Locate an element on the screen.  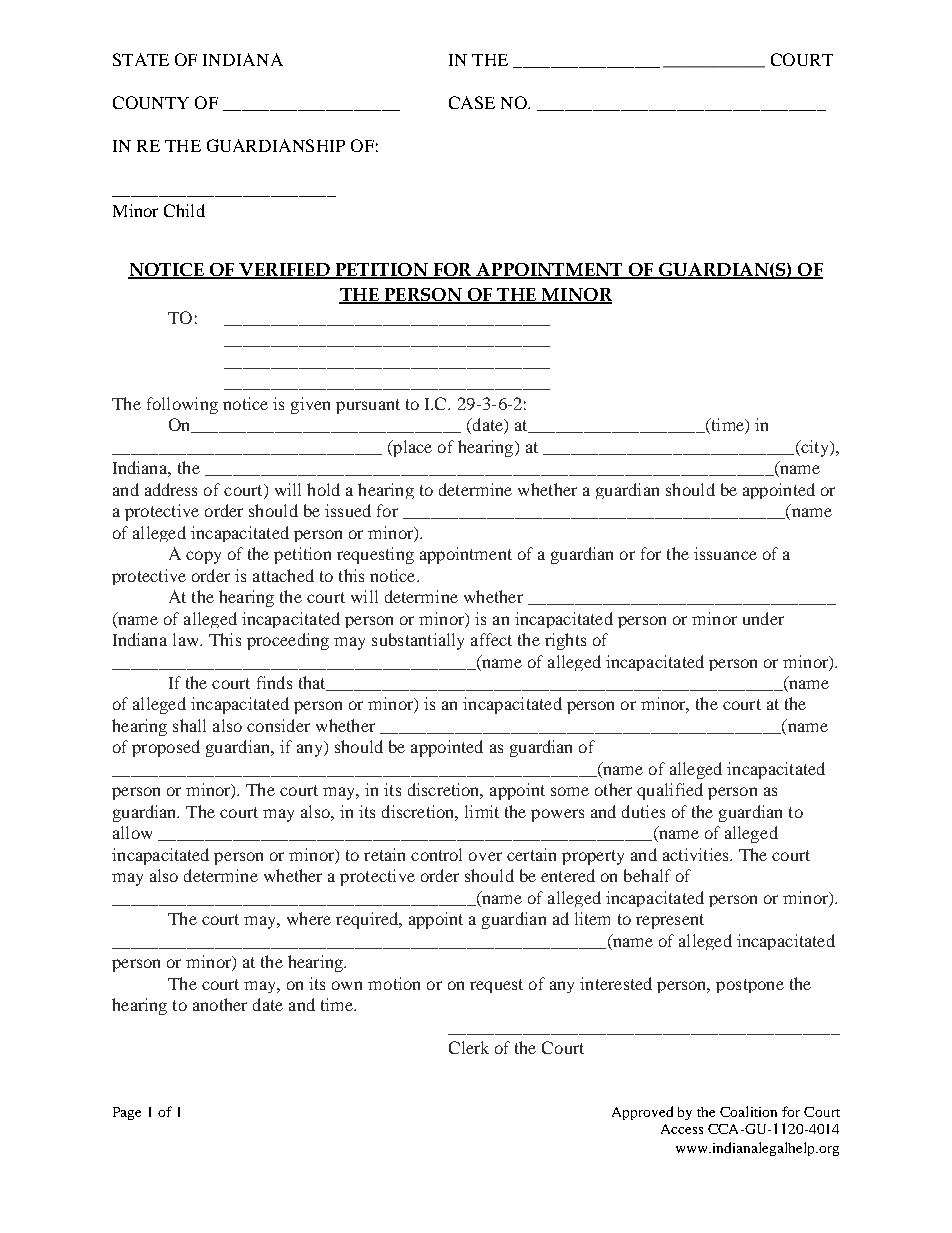
COUNTY is located at coordinates (151, 102).
